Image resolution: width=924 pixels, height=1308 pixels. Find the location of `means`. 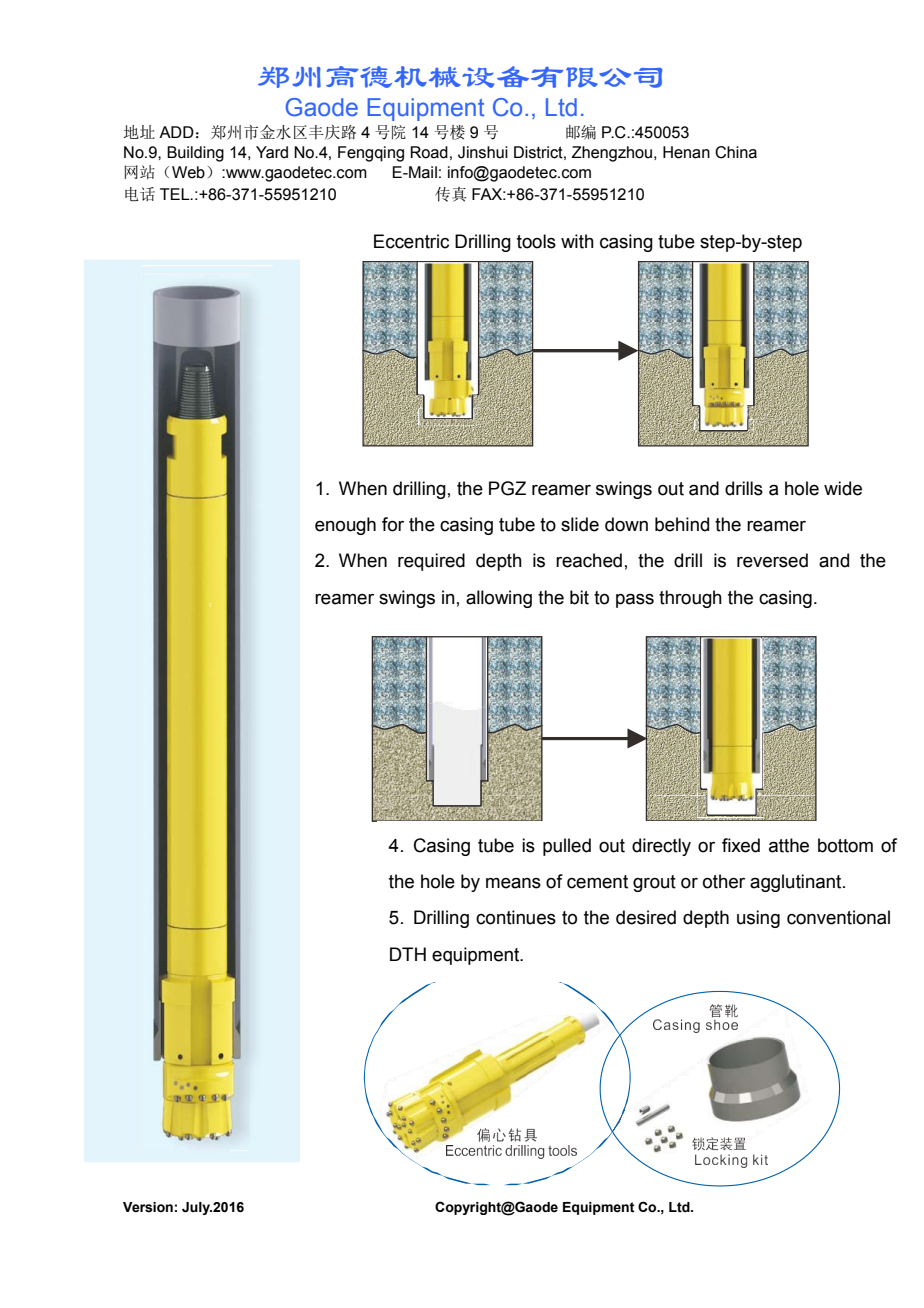

means is located at coordinates (513, 883).
